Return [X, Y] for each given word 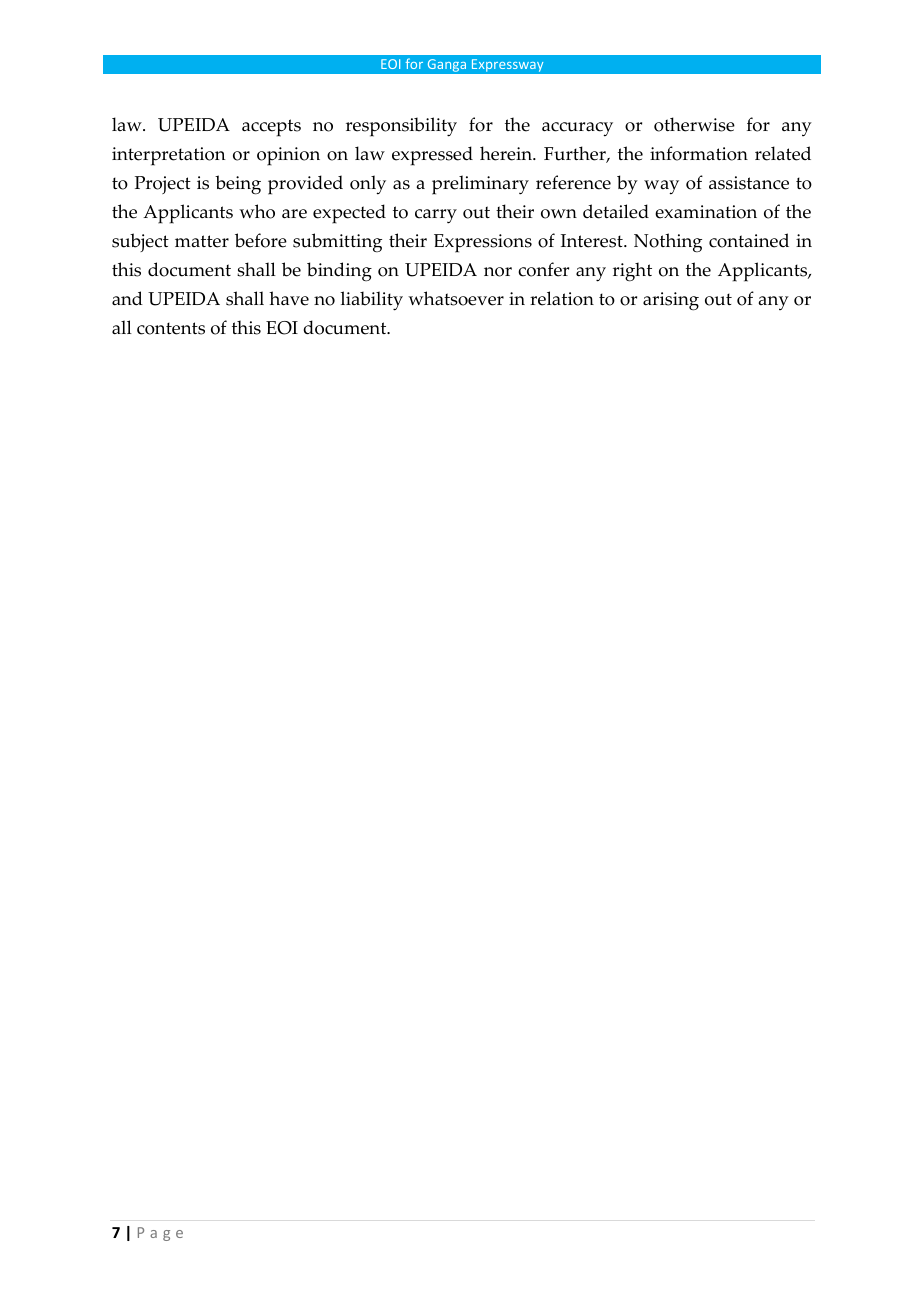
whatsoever [456, 298]
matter [202, 241]
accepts [271, 128]
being [238, 185]
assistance [749, 183]
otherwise [694, 124]
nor [498, 272]
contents [171, 328]
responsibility [401, 127]
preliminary [480, 185]
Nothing [668, 243]
